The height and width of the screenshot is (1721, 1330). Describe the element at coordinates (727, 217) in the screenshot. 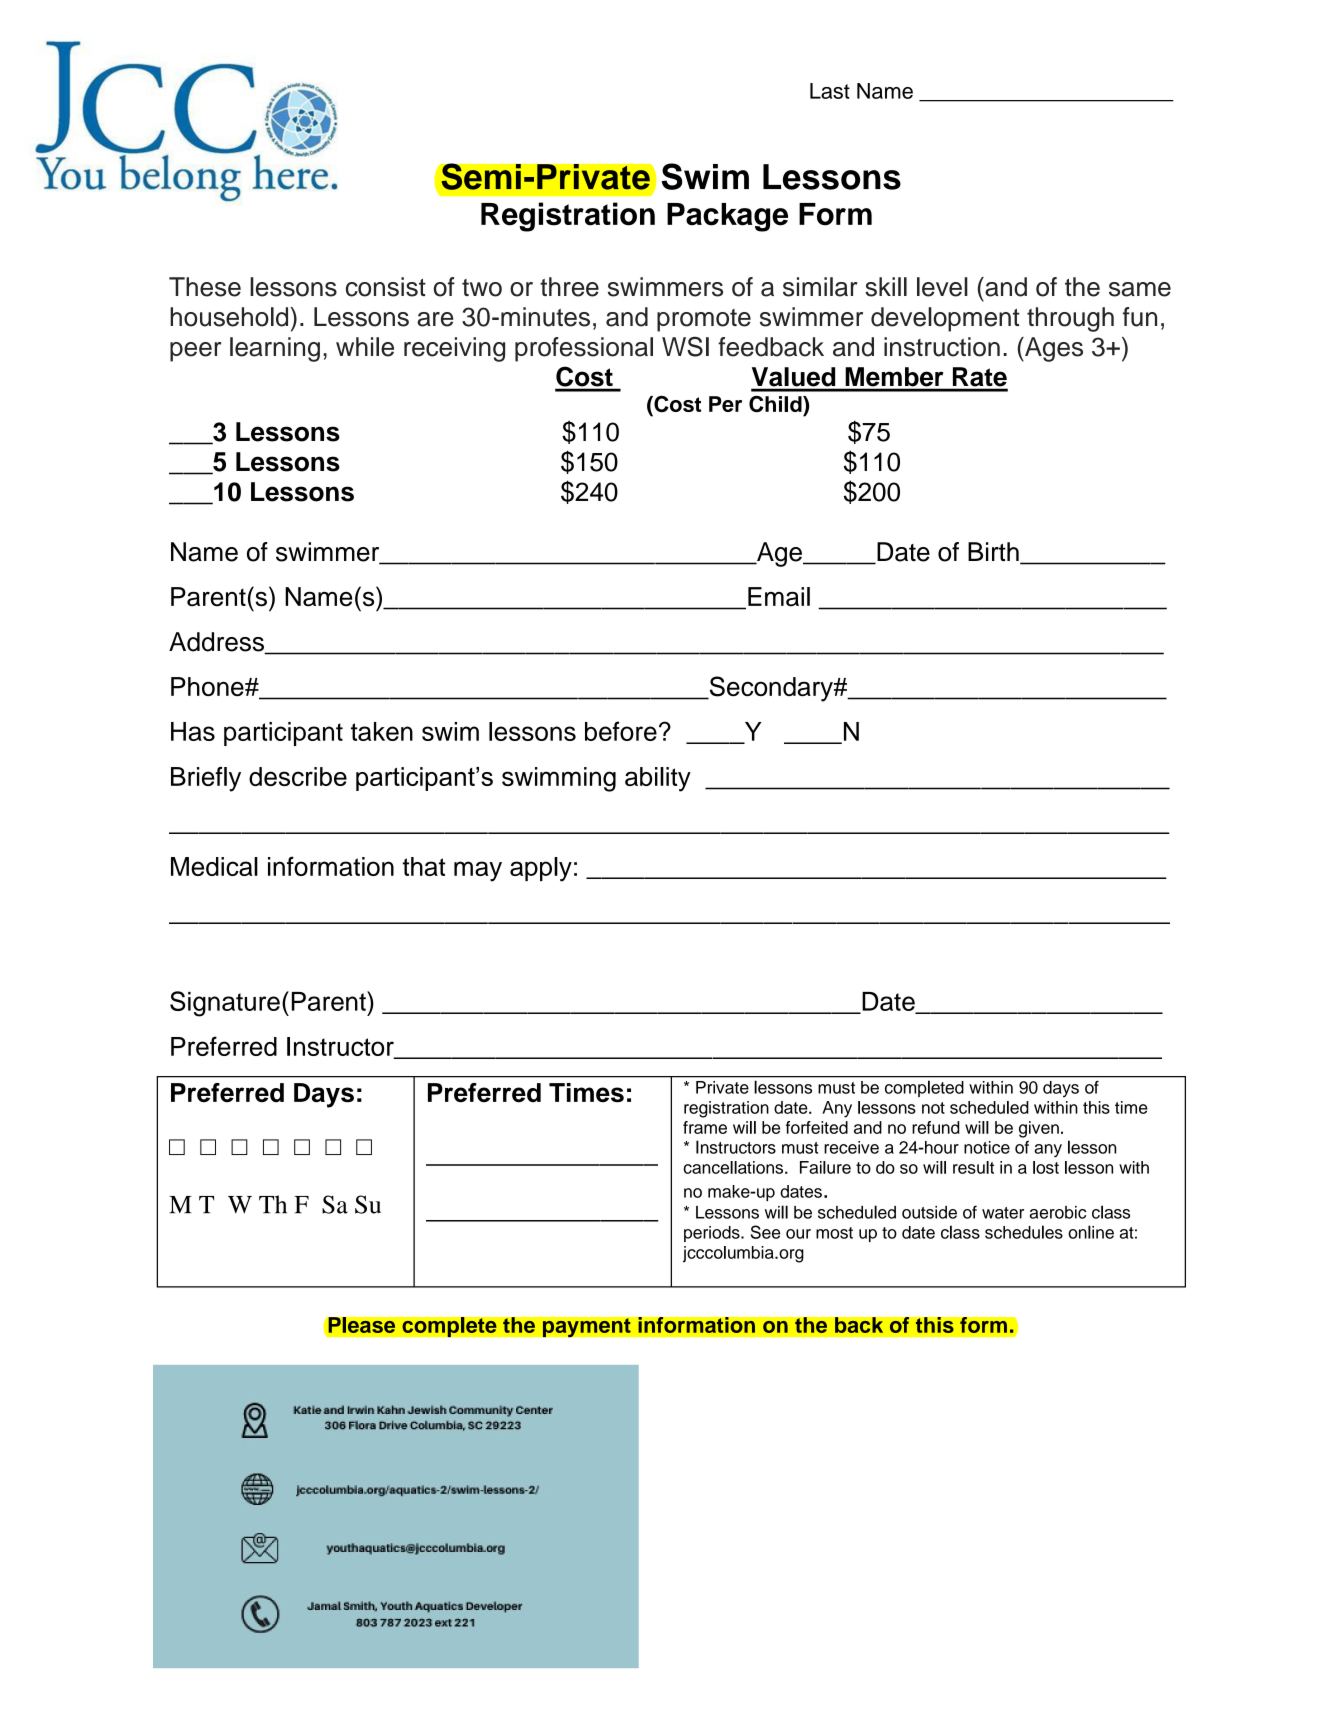

I see `Package` at that location.
